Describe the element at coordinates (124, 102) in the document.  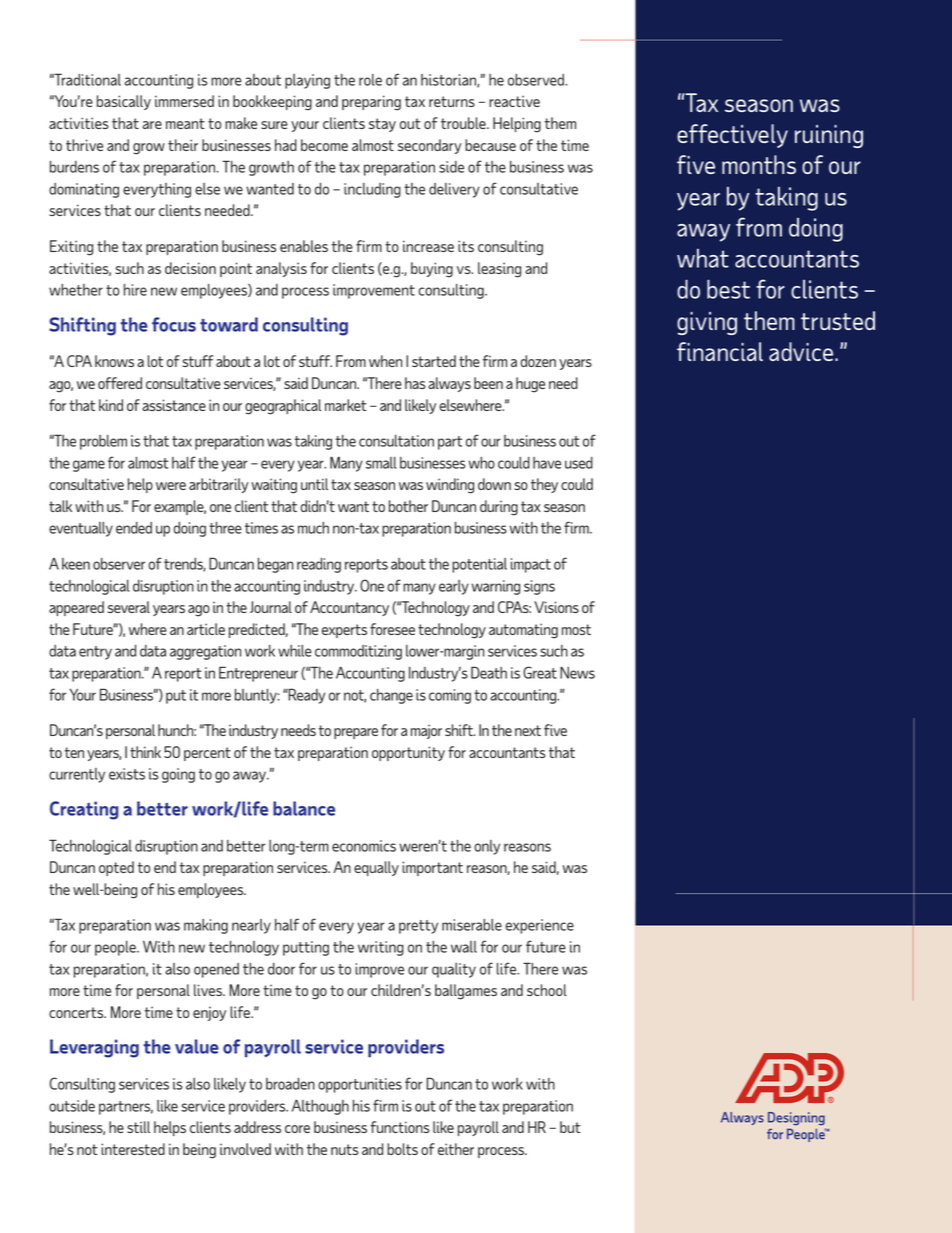
I see `basically` at that location.
